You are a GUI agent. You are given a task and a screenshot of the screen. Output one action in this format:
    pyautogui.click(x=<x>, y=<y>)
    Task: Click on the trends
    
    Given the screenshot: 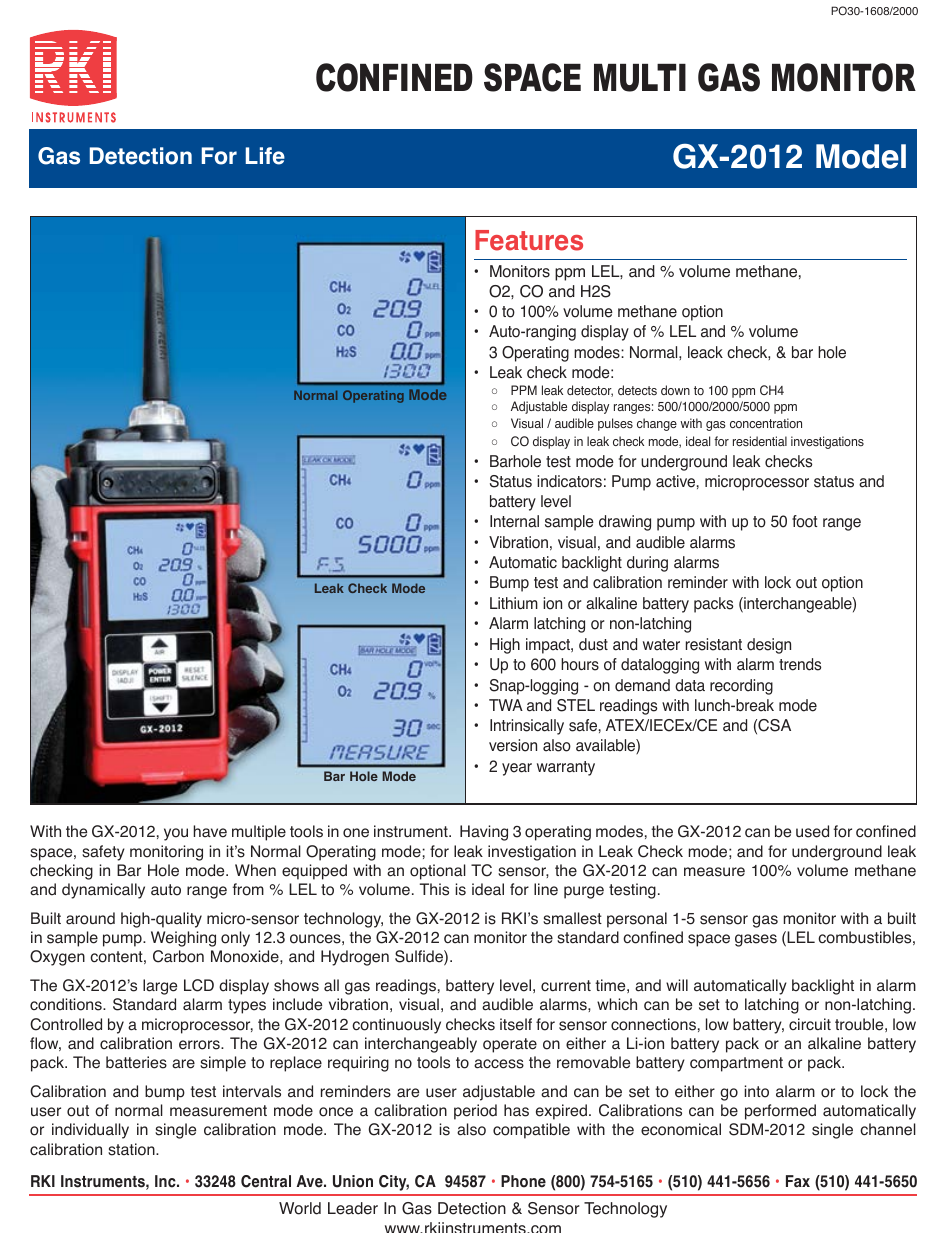 What is the action you would take?
    pyautogui.click(x=800, y=664)
